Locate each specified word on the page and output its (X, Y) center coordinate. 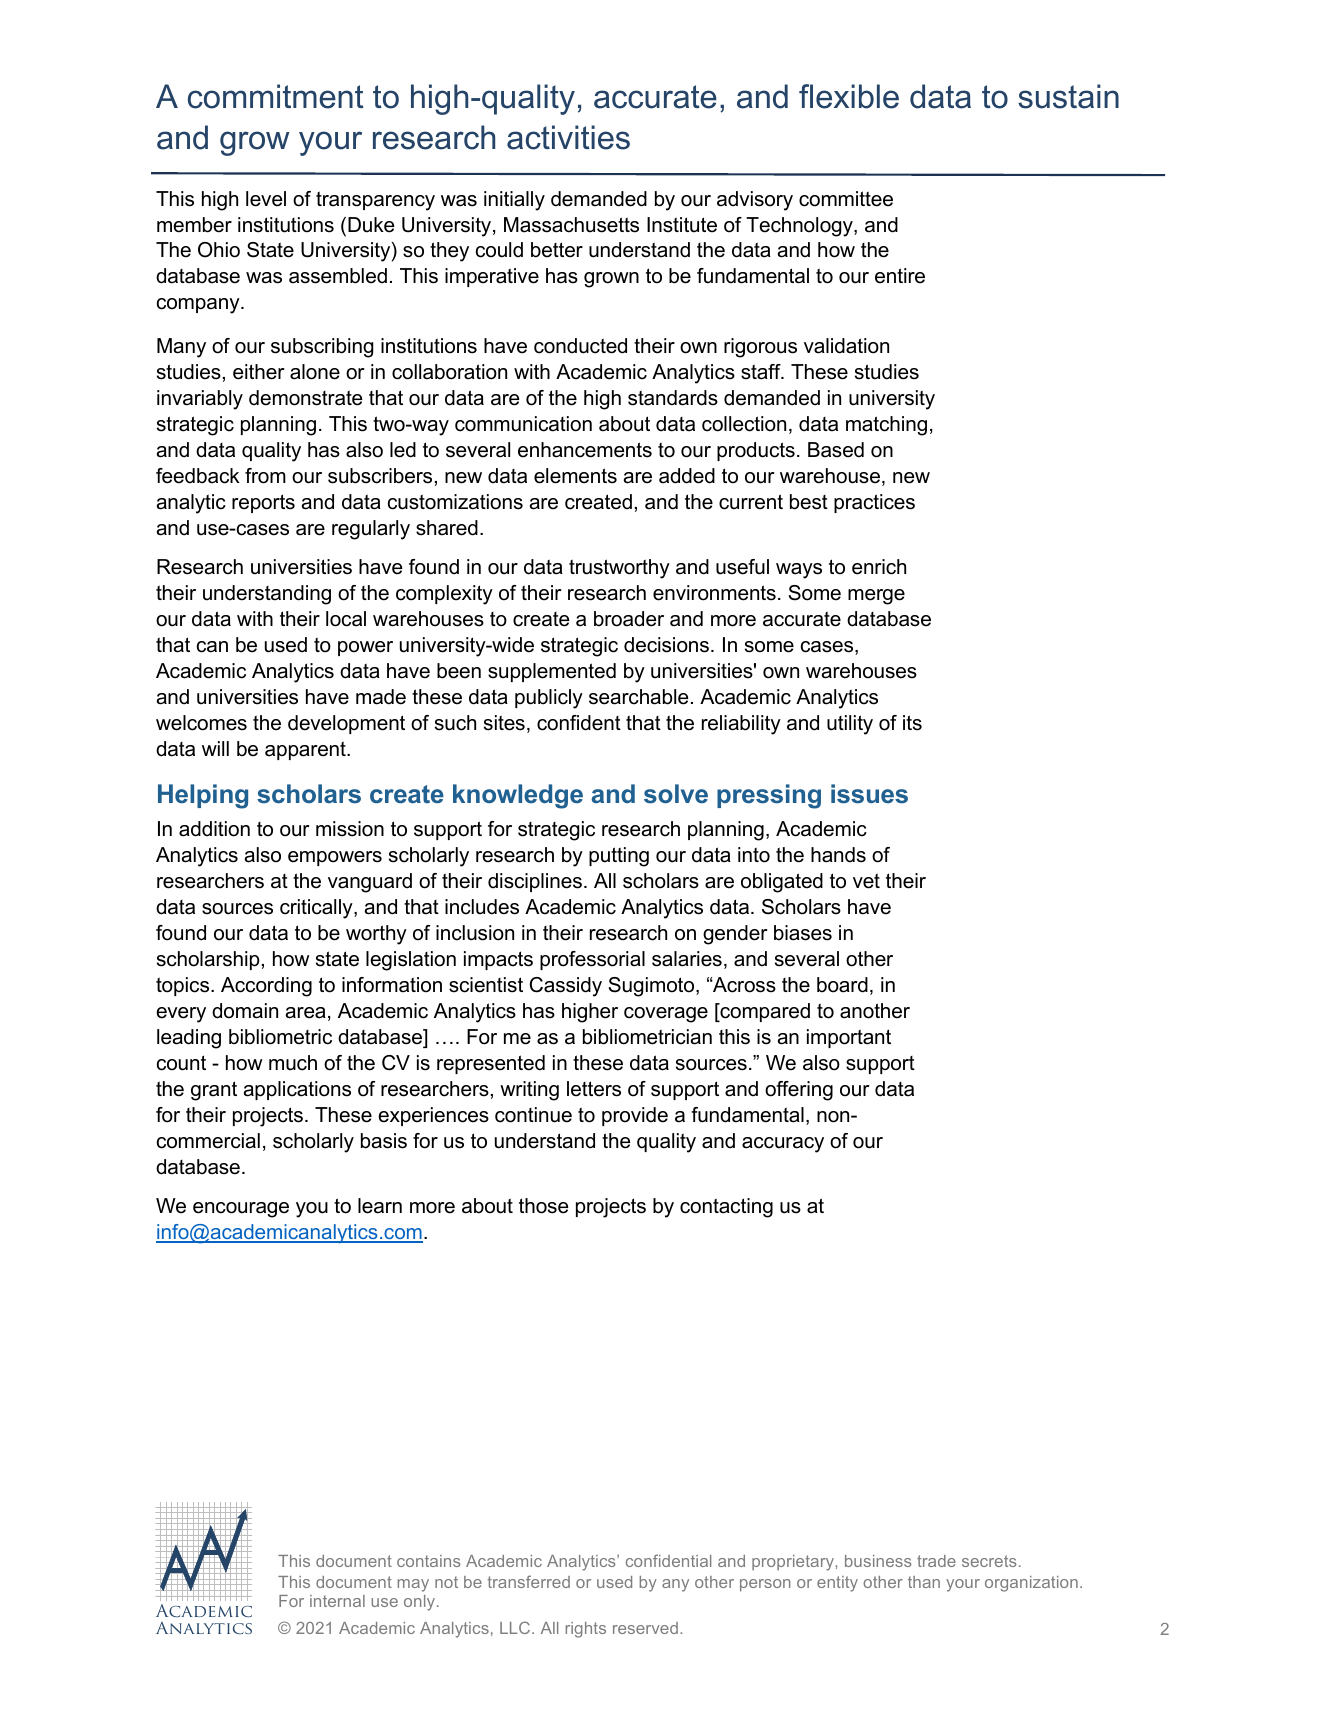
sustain (1068, 96)
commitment (276, 96)
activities (568, 137)
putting (619, 857)
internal (337, 1601)
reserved (645, 1628)
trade (936, 1561)
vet (866, 881)
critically (317, 909)
